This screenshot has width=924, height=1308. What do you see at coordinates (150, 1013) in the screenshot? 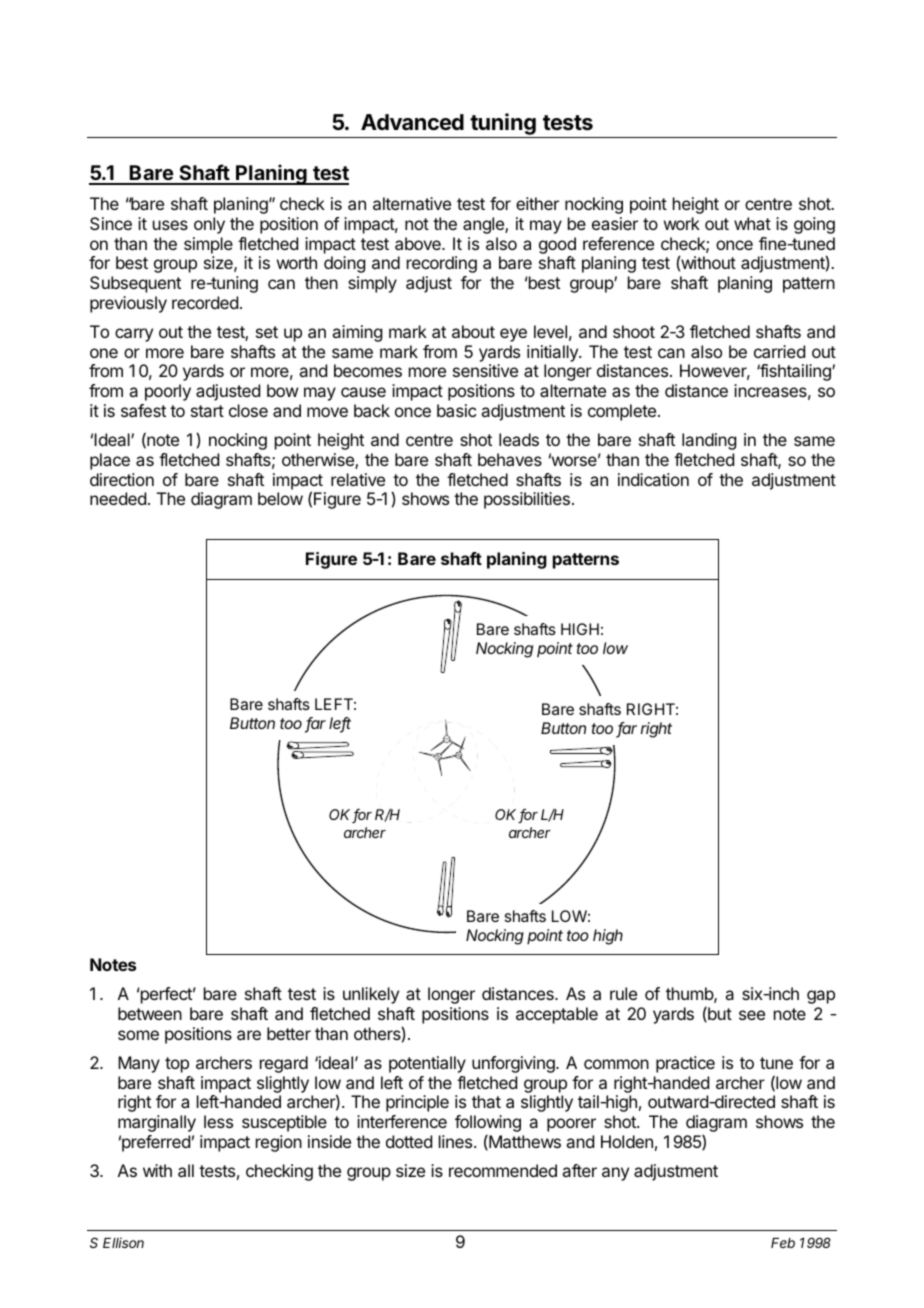
I see `between` at bounding box center [150, 1013].
